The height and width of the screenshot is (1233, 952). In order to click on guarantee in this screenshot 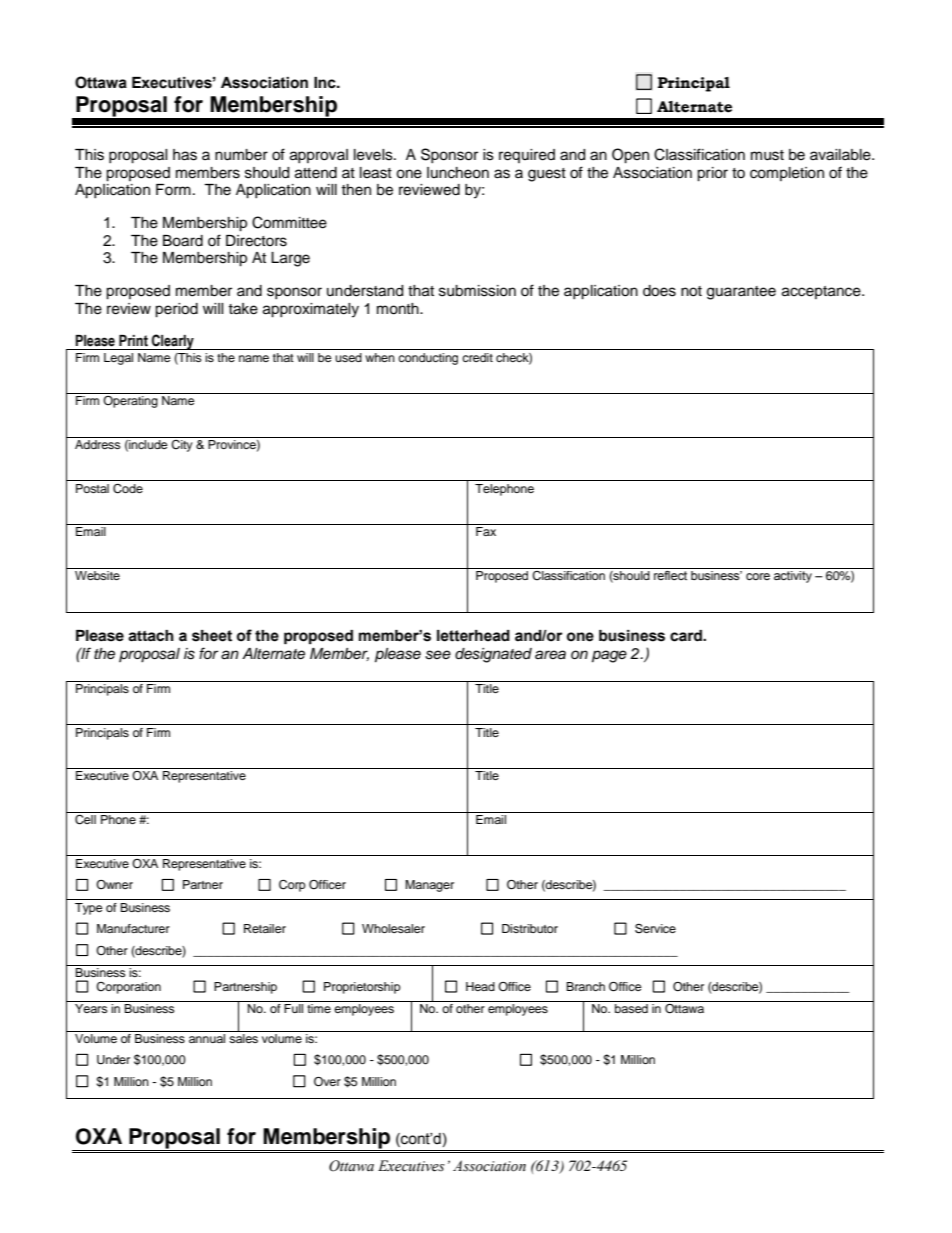, I will do `click(741, 293)`.
